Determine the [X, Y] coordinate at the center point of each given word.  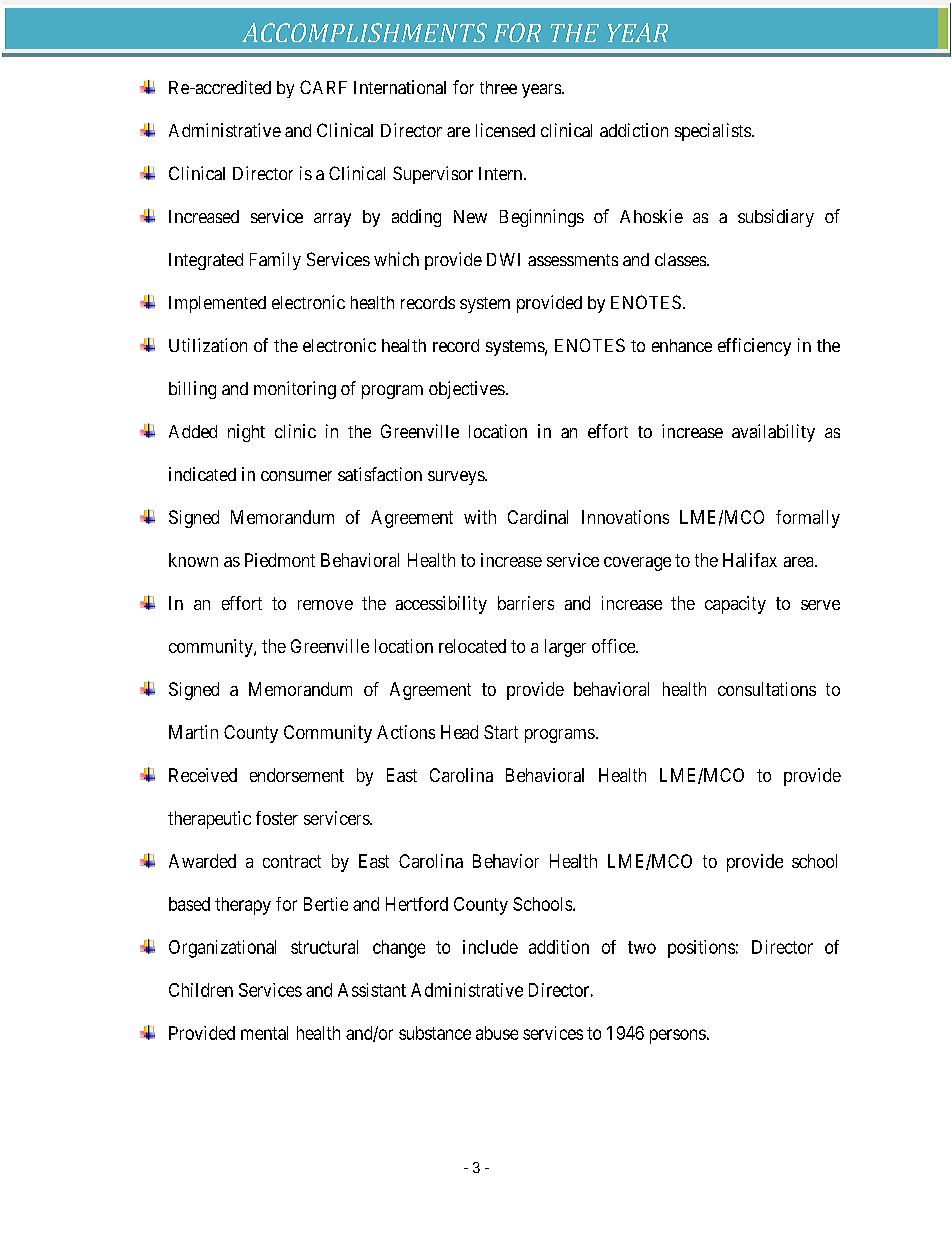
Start [501, 732]
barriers [526, 603]
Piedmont [280, 560]
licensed [505, 130]
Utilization [208, 345]
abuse [497, 1033]
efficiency [754, 347]
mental [264, 1033]
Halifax [750, 560]
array [332, 220]
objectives [467, 390]
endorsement [297, 775]
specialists [713, 132]
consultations [767, 689]
